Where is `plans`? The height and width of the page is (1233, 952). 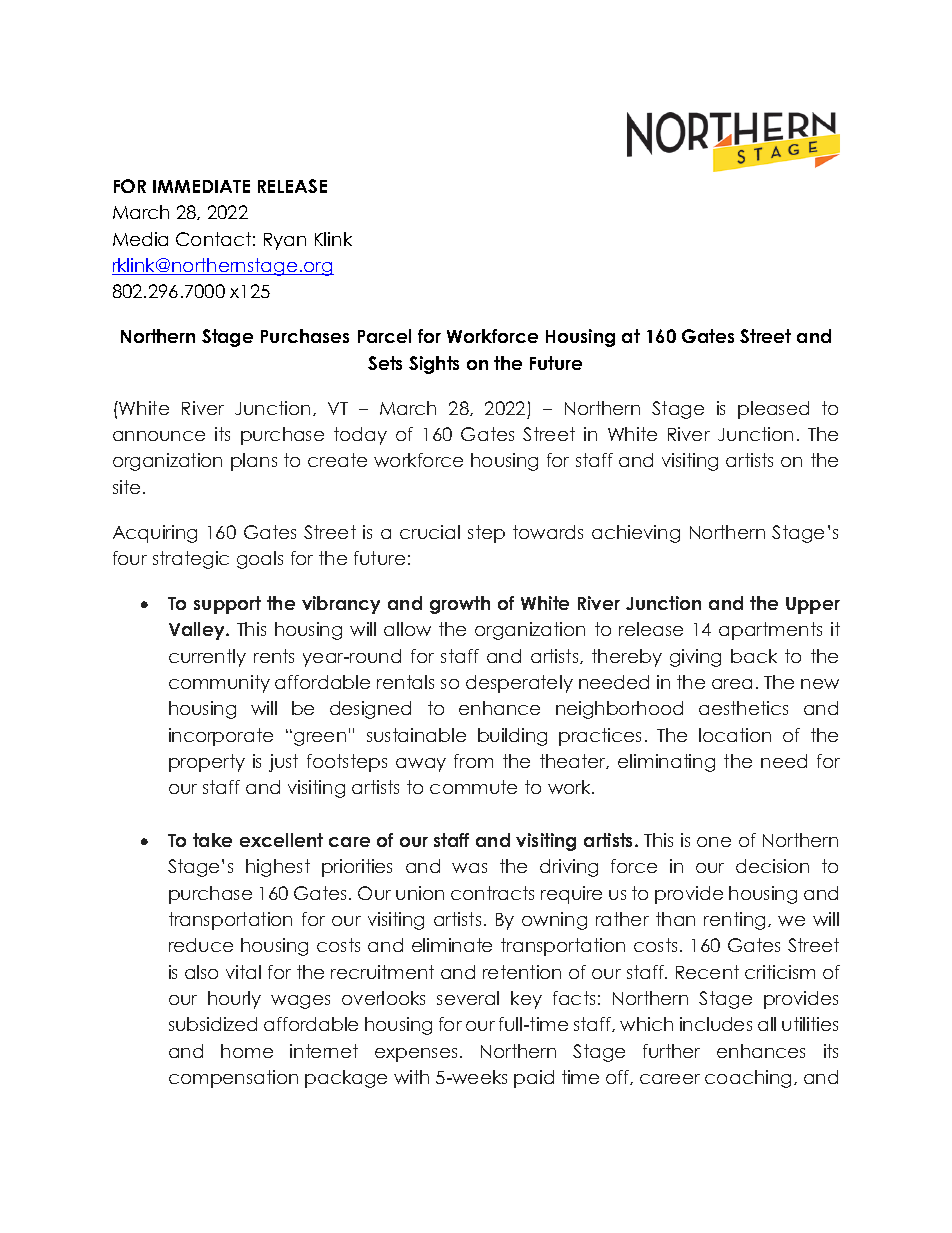 plans is located at coordinates (254, 462).
